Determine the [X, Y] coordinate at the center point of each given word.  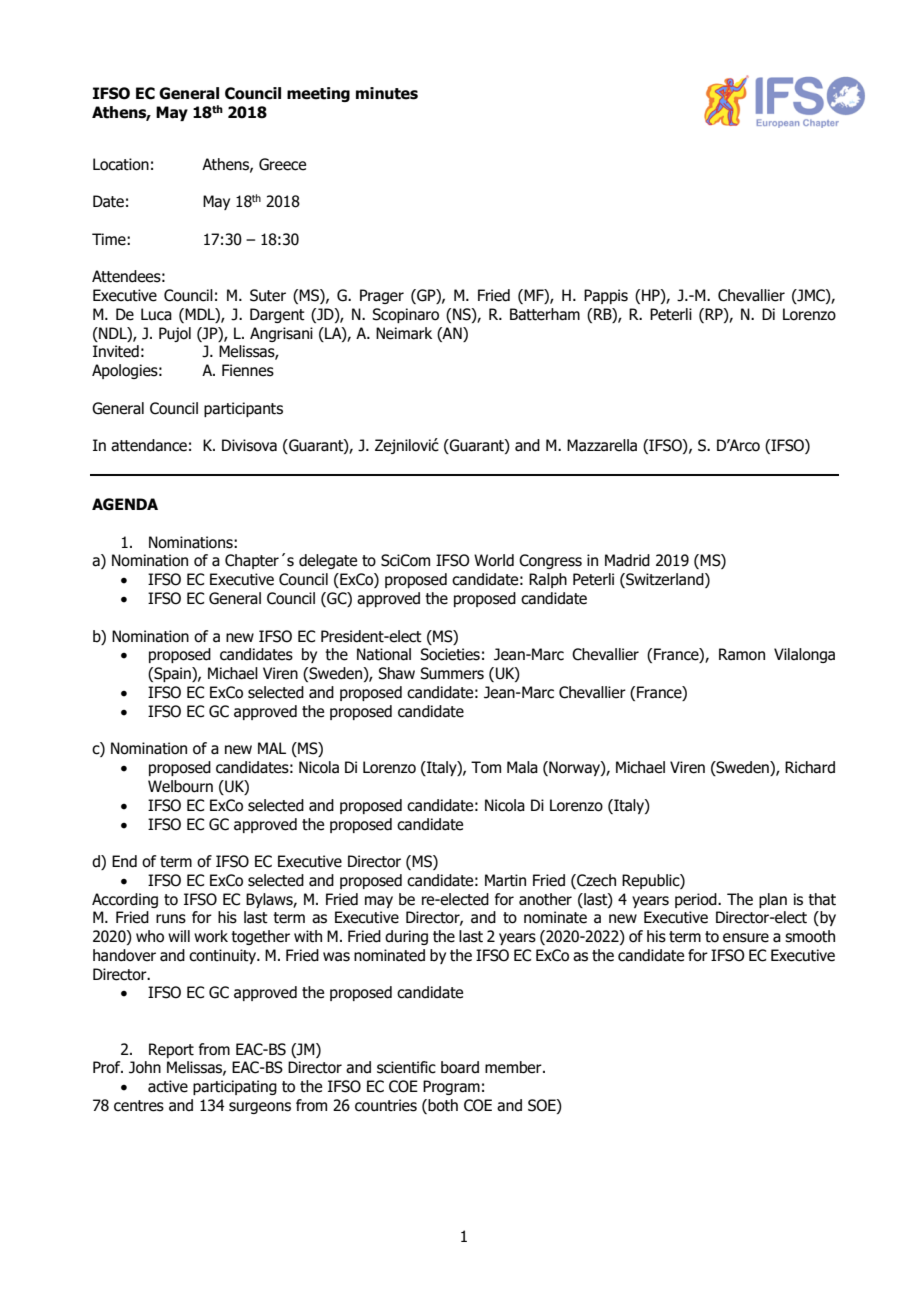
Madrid [627, 560]
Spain [172, 674]
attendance [149, 445]
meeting [318, 94]
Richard [810, 767]
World [494, 560]
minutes [387, 93]
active [168, 1086]
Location [121, 164]
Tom [486, 767]
